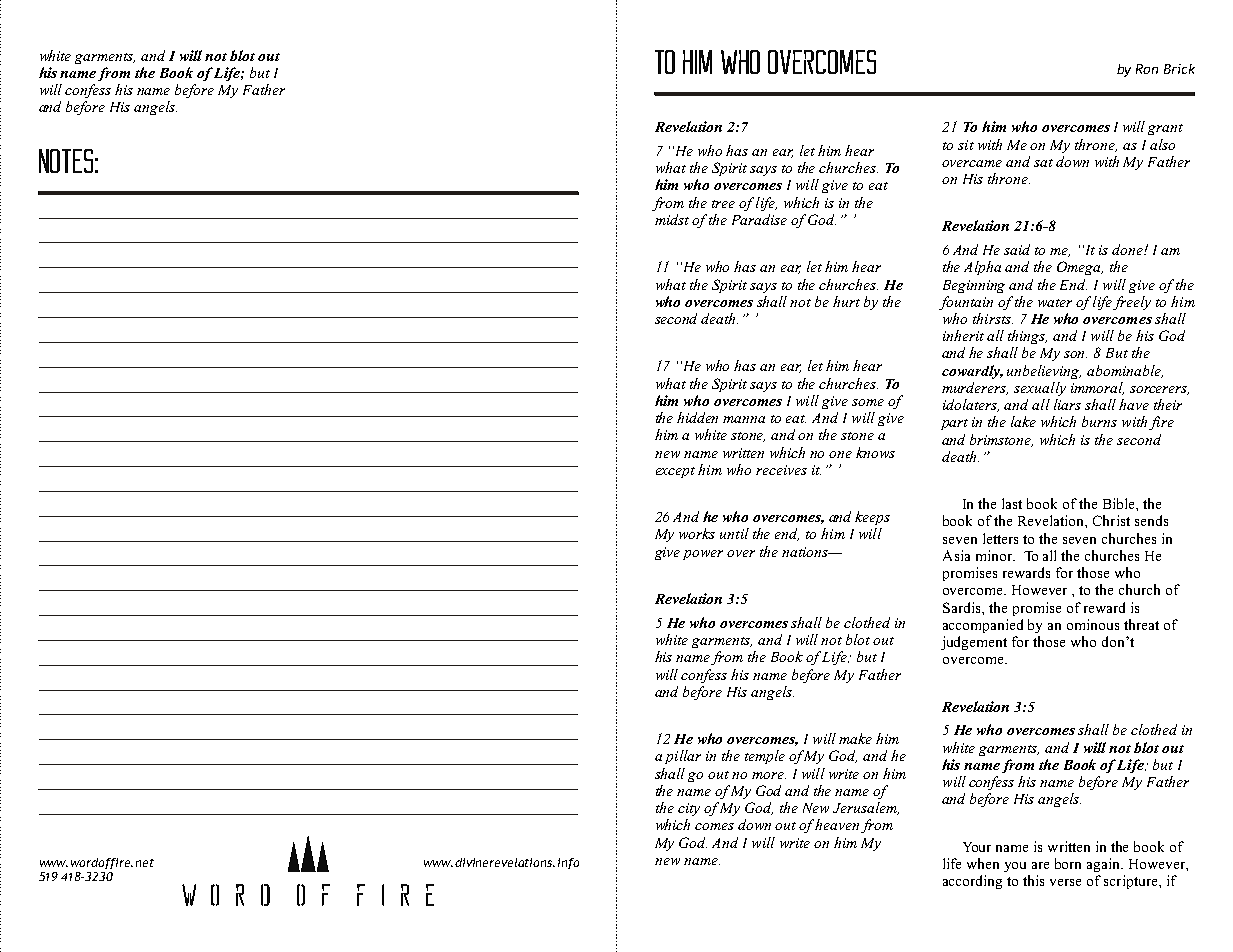 The image size is (1233, 952). I want to click on Your, so click(977, 847).
